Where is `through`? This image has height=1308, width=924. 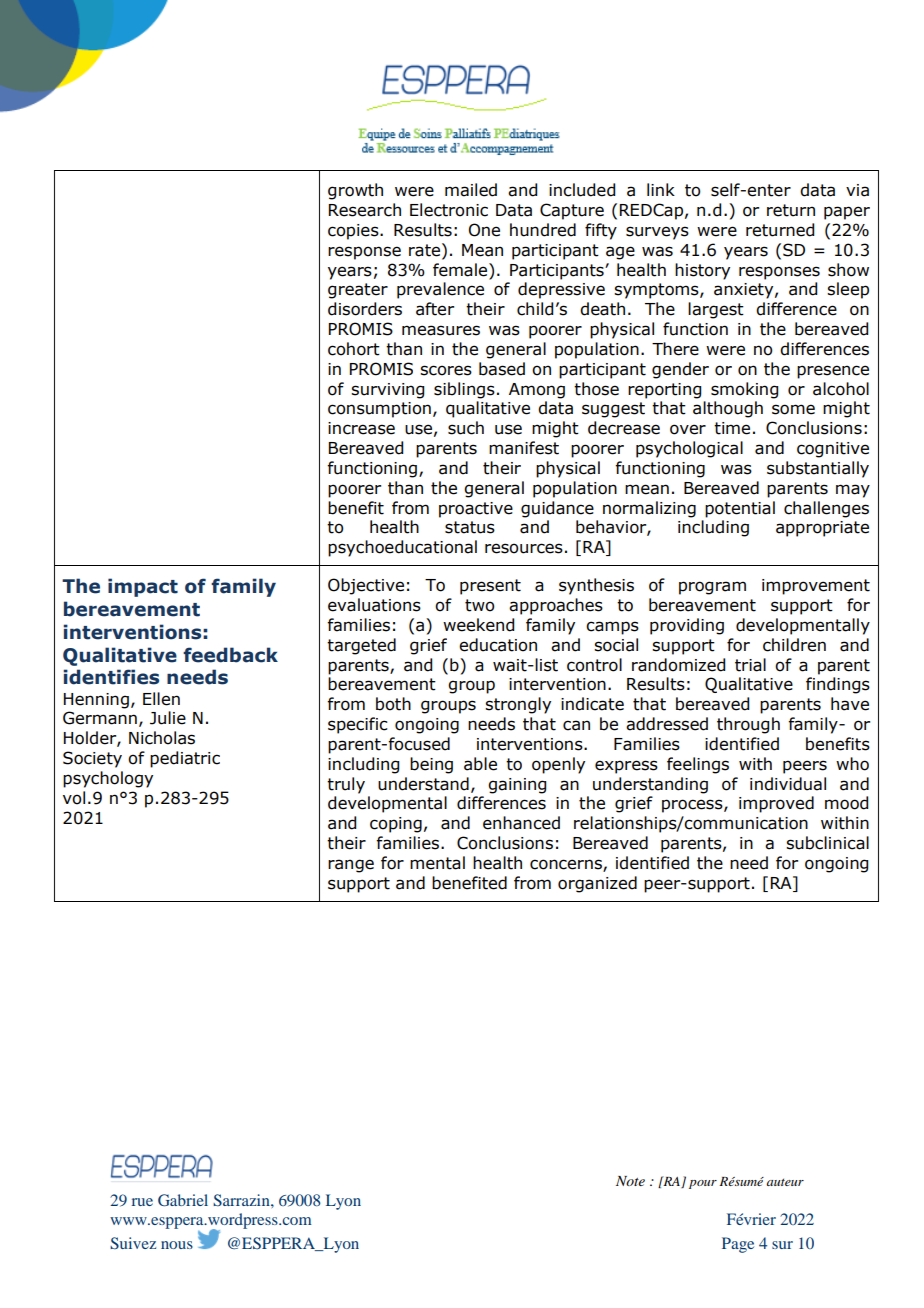
through is located at coordinates (748, 725).
